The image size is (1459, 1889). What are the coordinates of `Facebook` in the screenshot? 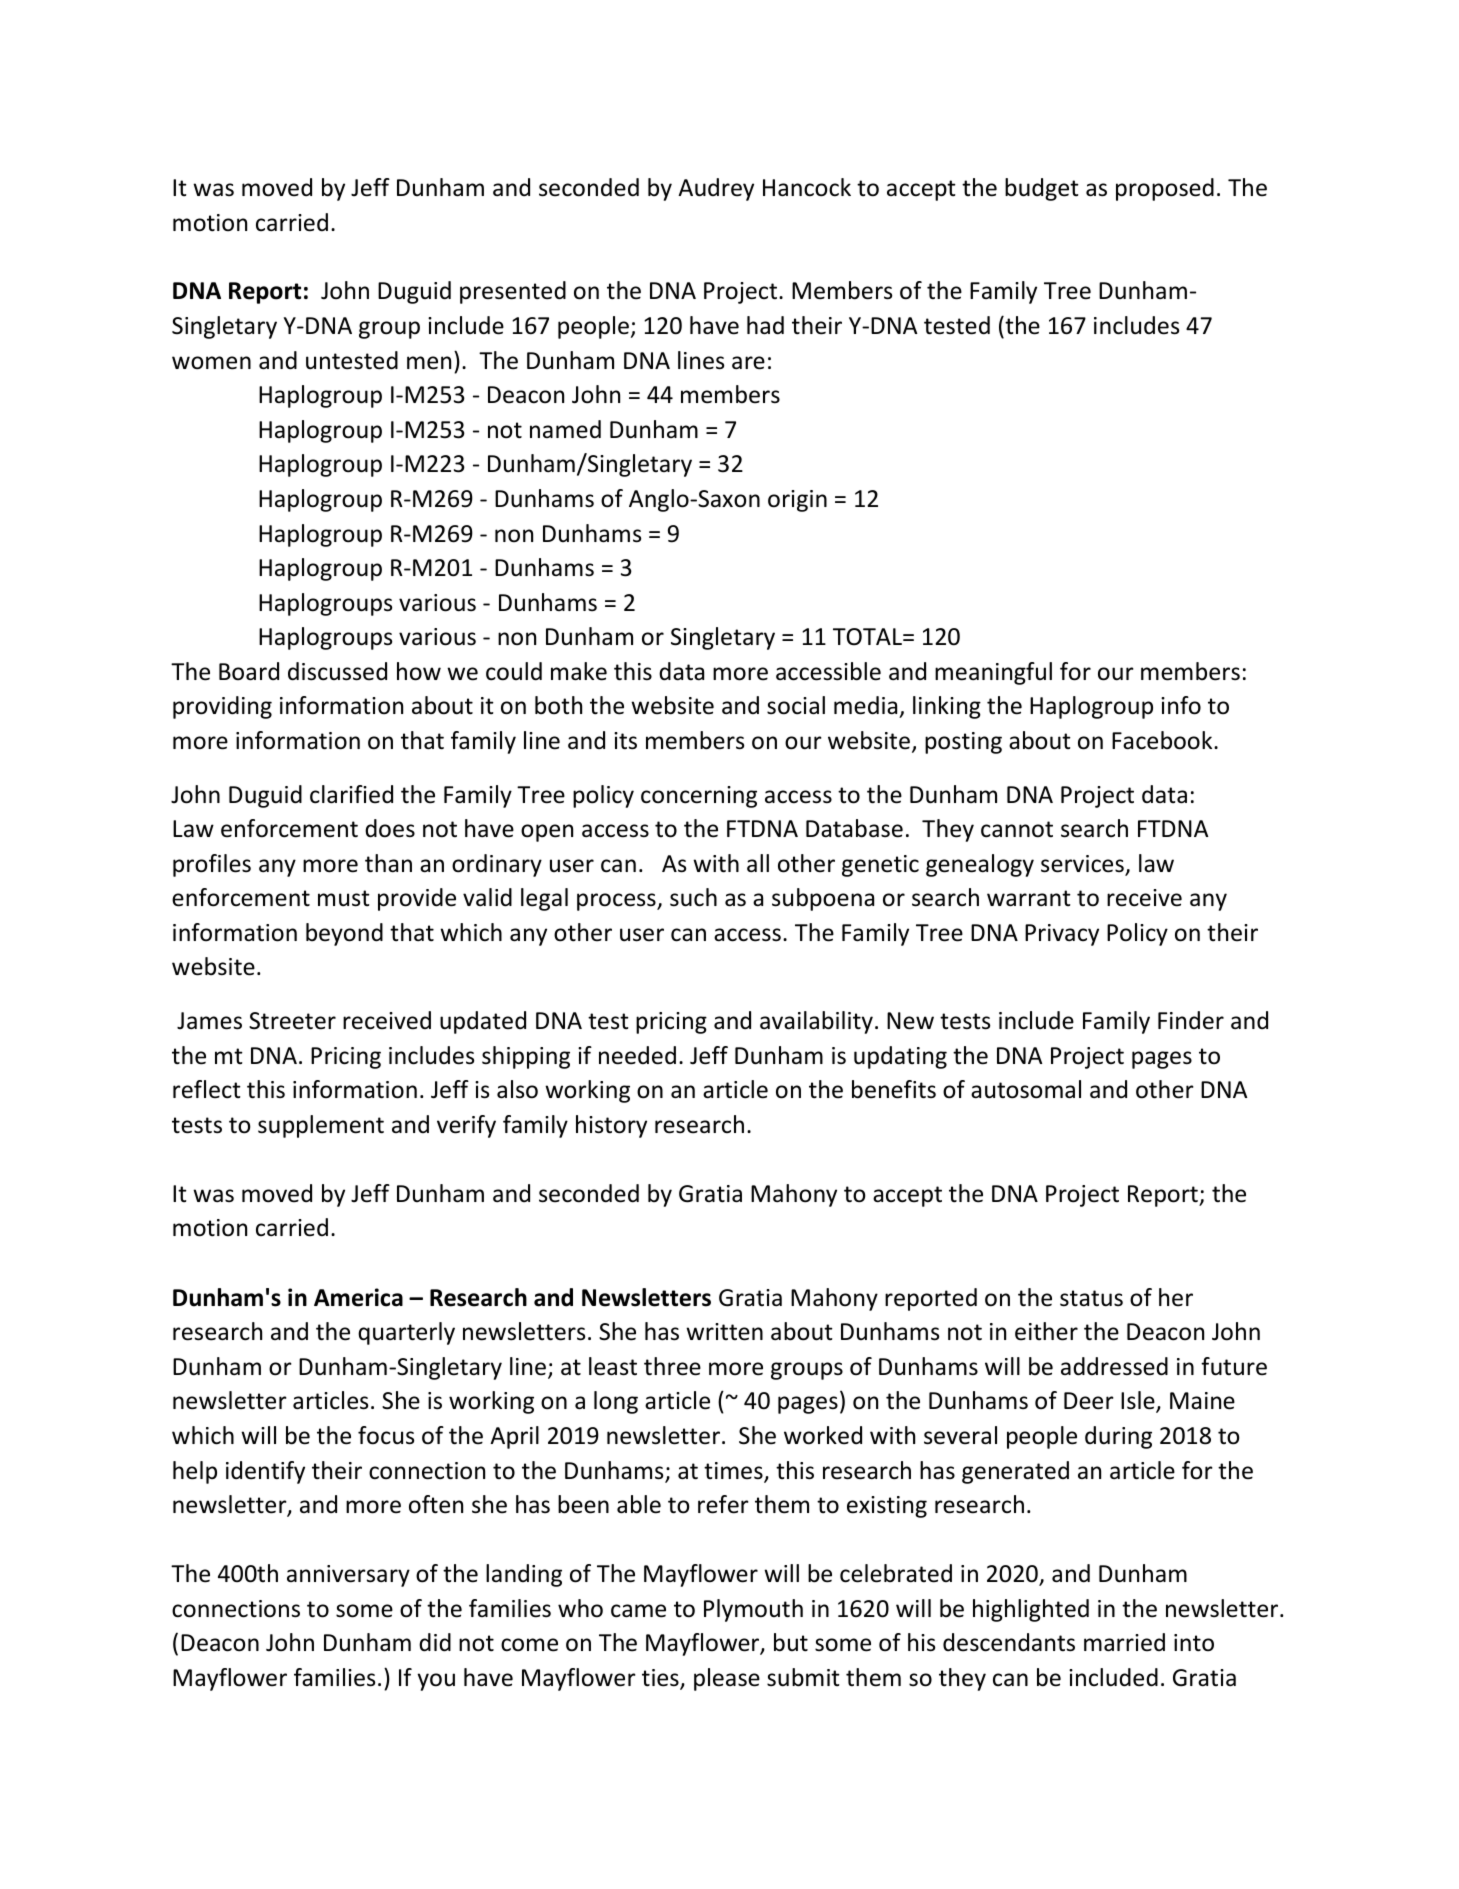 It's located at (1163, 740).
